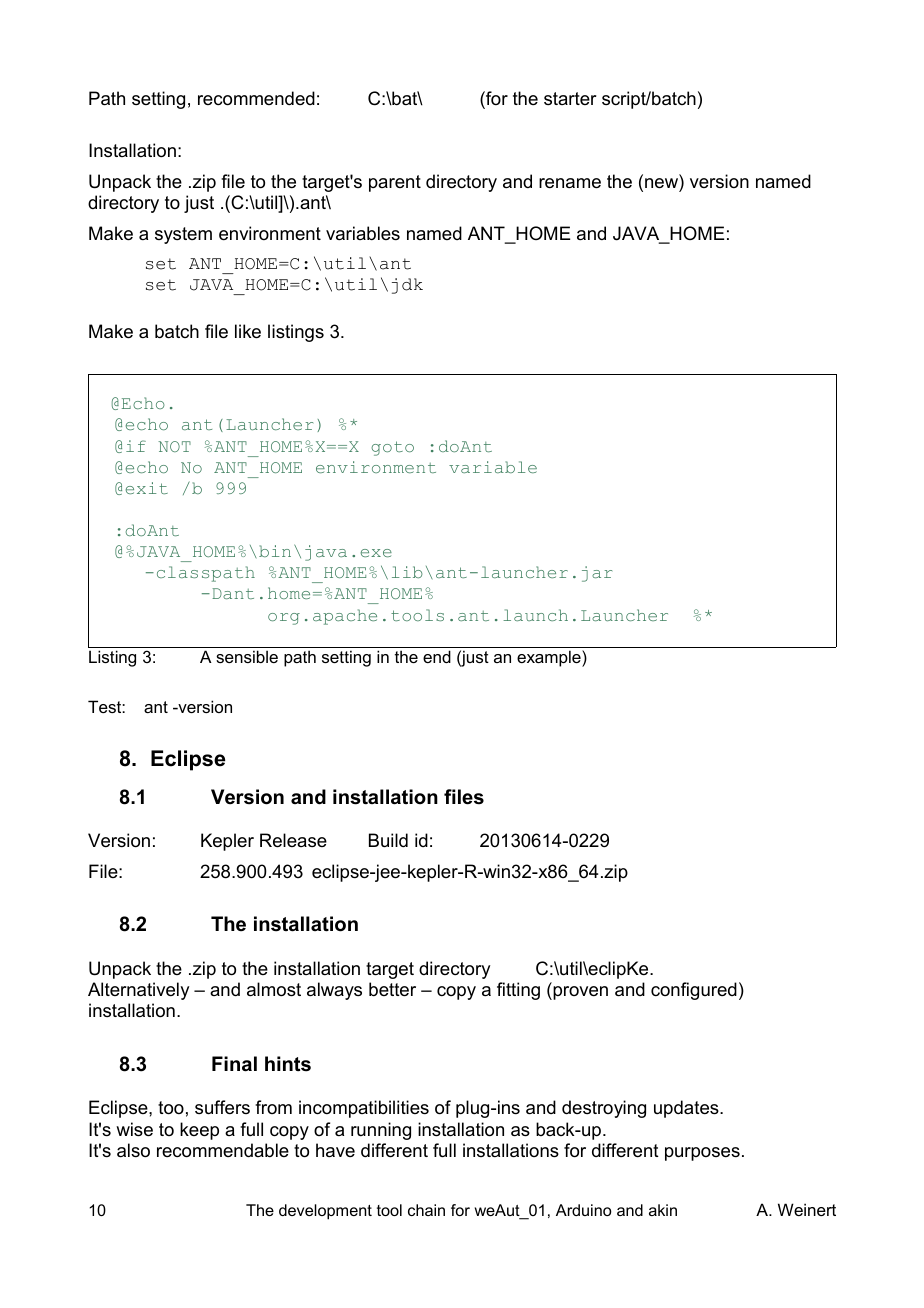 Image resolution: width=924 pixels, height=1308 pixels. Describe the element at coordinates (392, 989) in the image. I see `better` at that location.
